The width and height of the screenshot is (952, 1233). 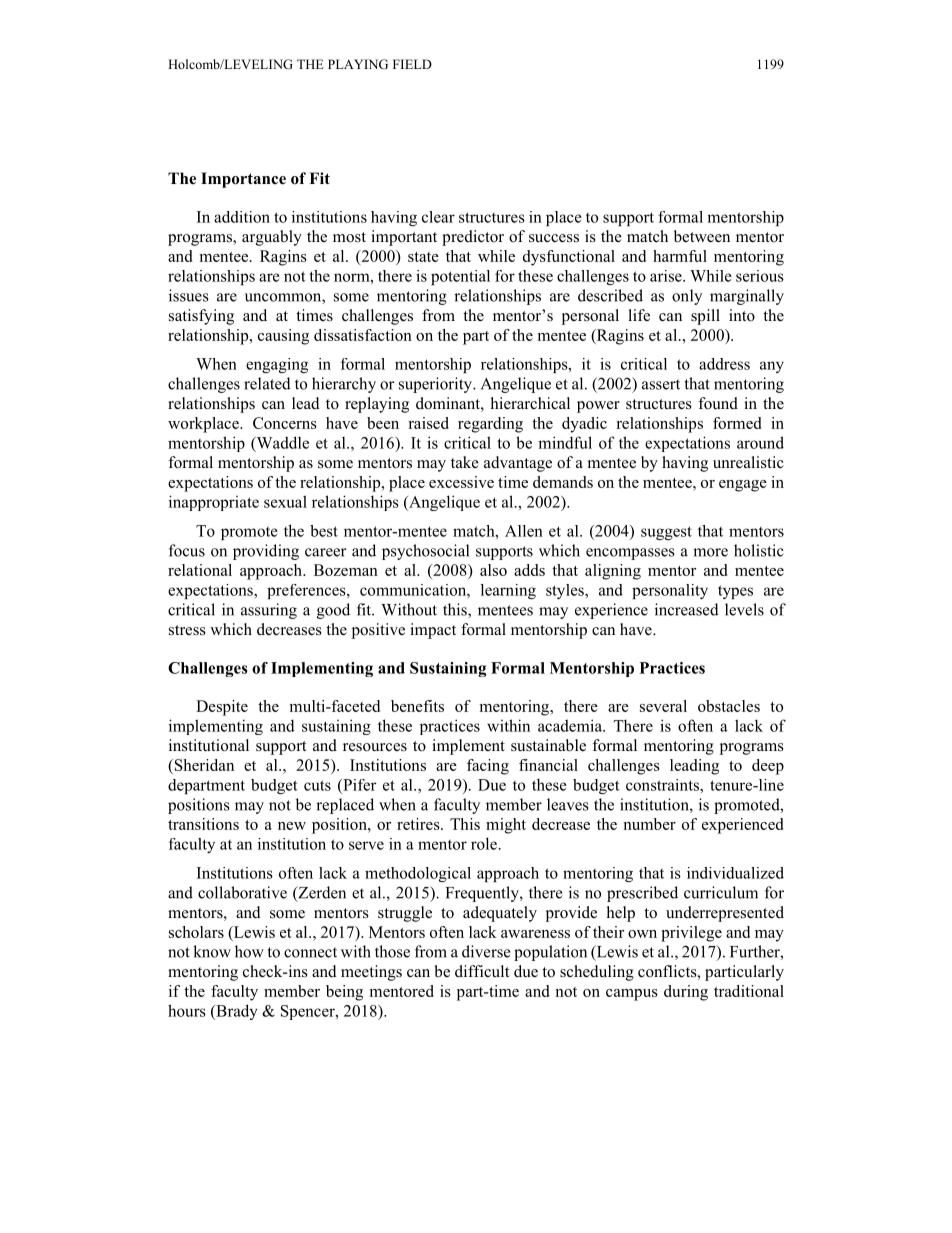 I want to click on Importance, so click(x=243, y=180).
